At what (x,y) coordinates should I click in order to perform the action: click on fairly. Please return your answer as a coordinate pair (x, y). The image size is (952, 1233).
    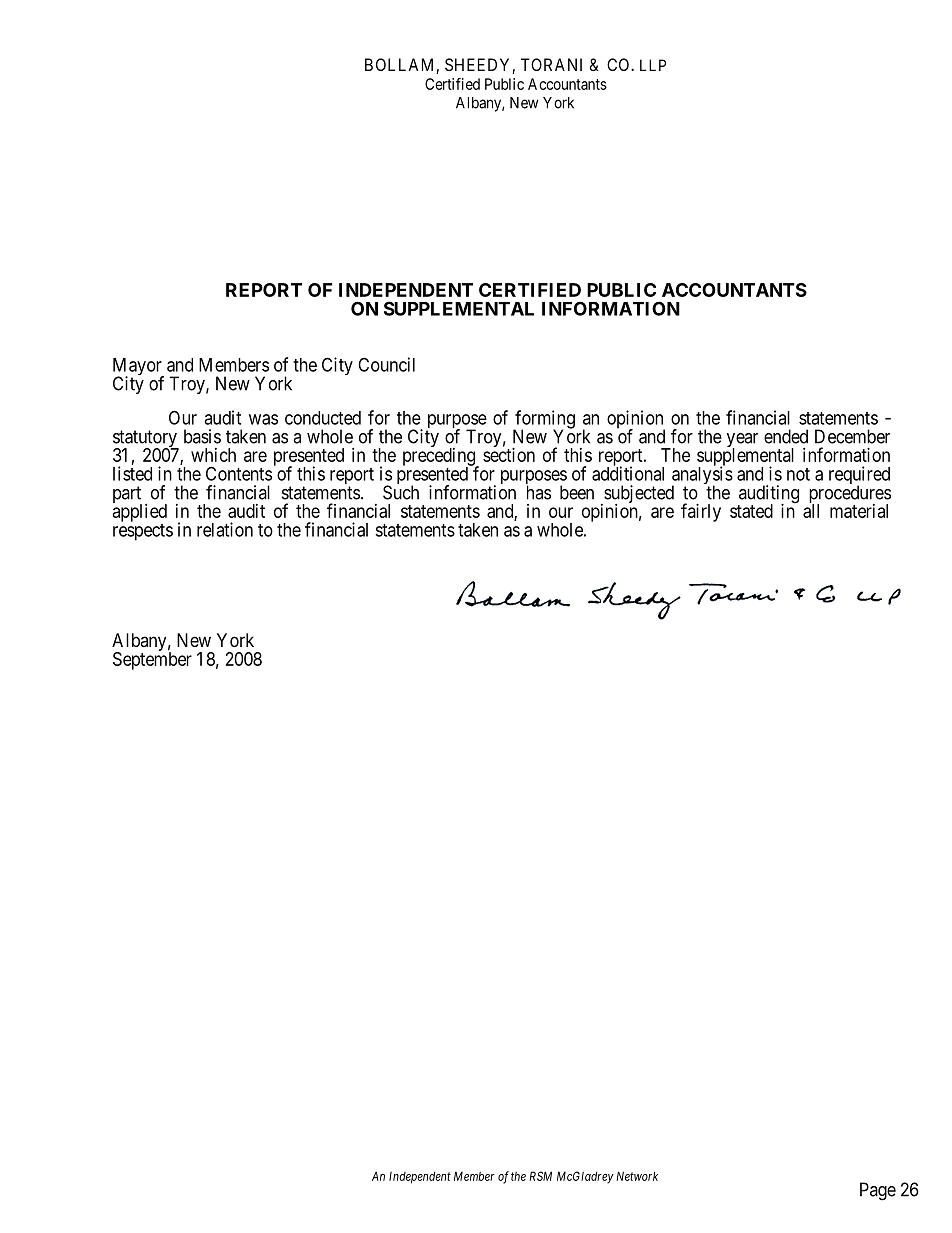
    Looking at the image, I should click on (701, 512).
